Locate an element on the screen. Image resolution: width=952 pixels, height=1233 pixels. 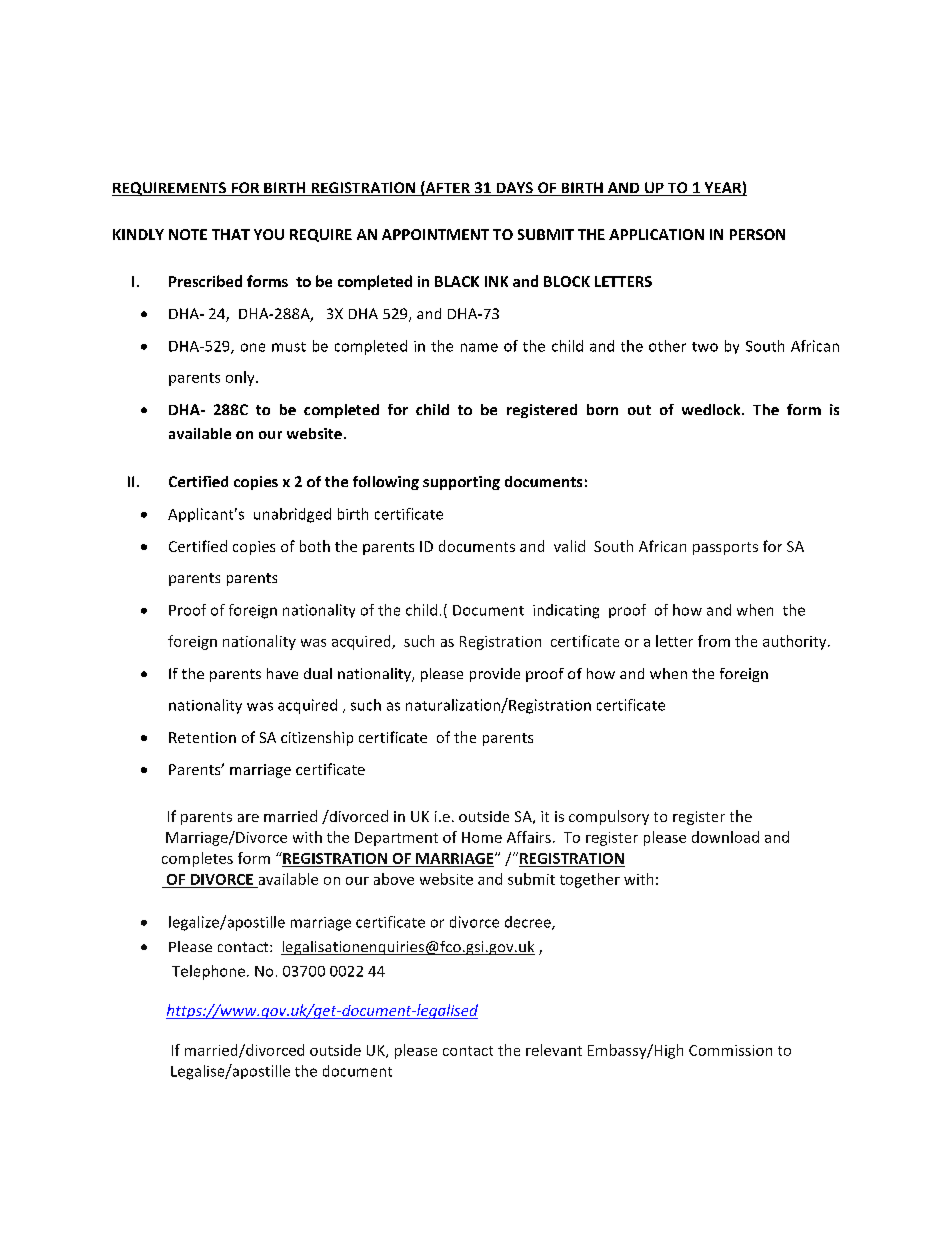
PERSON is located at coordinates (757, 234).
